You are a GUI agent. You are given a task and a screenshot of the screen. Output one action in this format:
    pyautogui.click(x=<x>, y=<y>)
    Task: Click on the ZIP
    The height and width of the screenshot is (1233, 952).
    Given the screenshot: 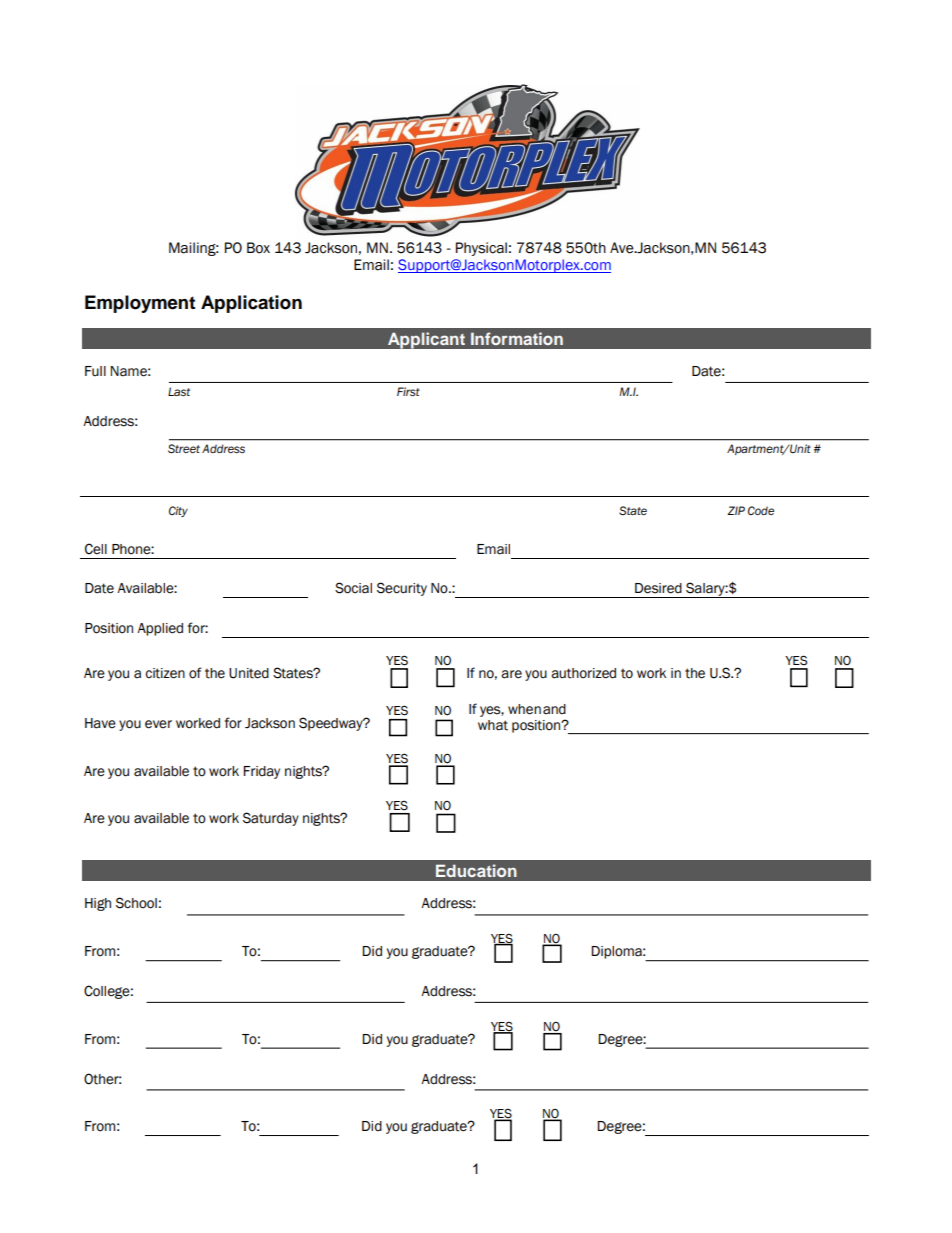 What is the action you would take?
    pyautogui.click(x=736, y=510)
